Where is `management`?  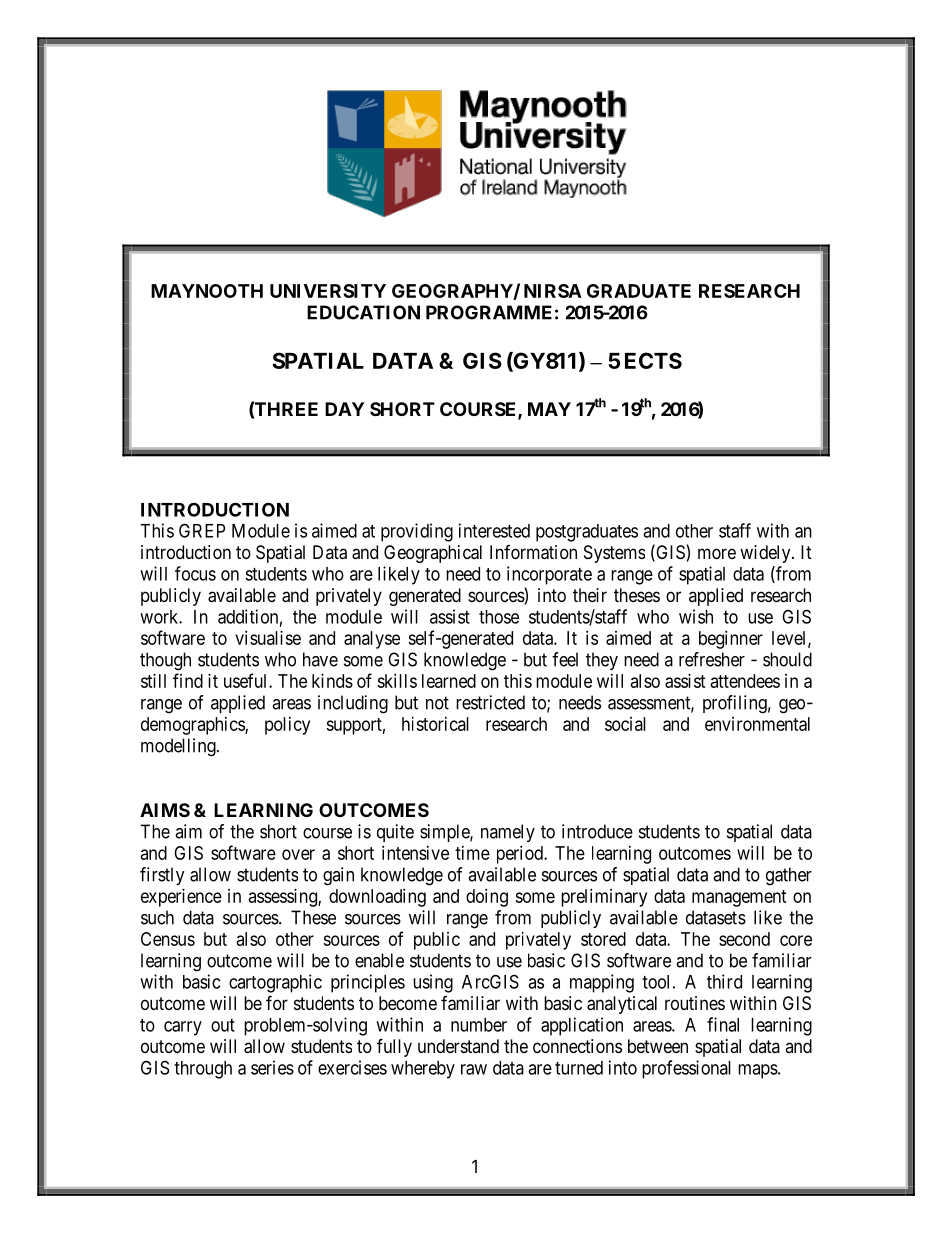
management is located at coordinates (739, 898).
